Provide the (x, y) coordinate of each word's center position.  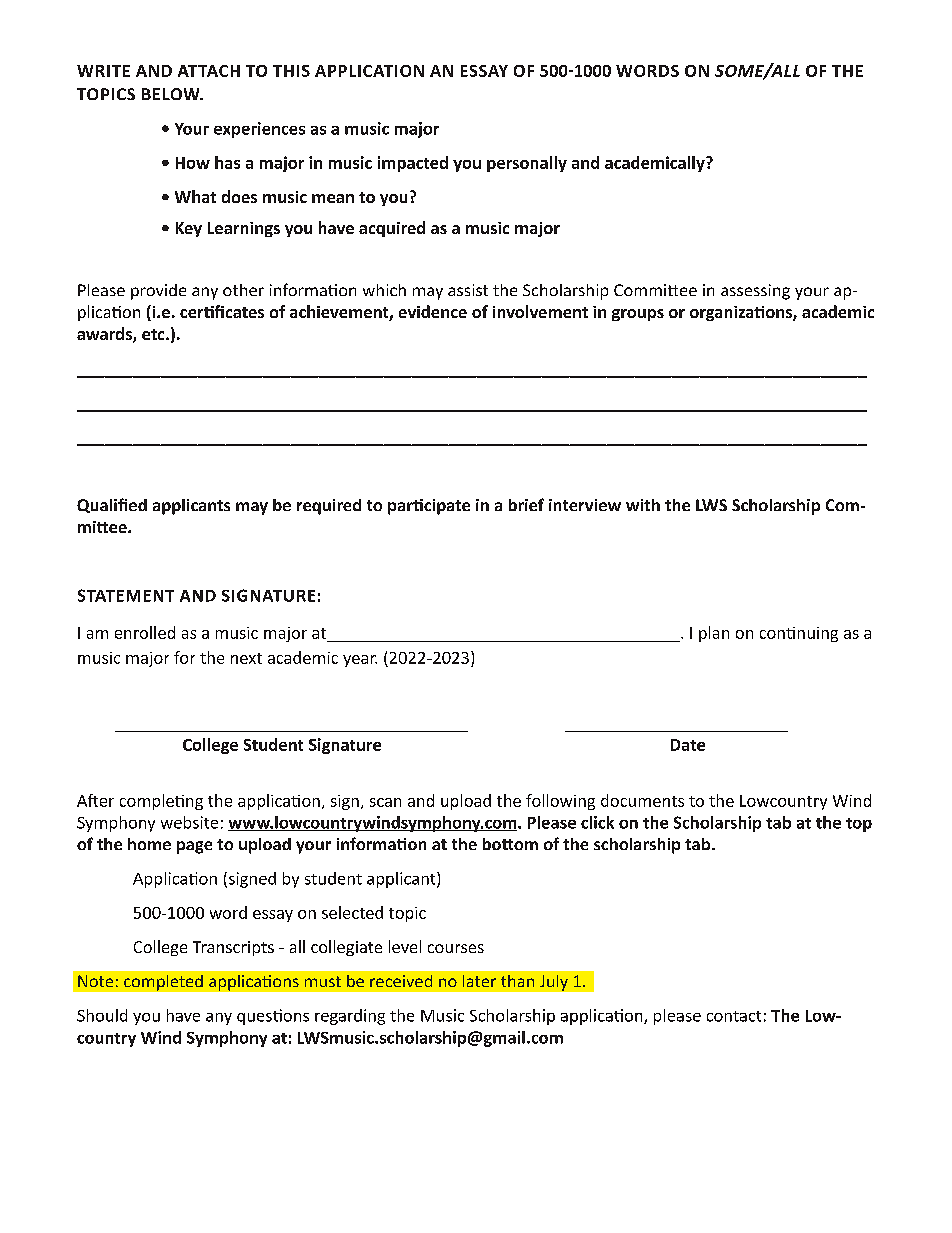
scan (385, 802)
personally (527, 164)
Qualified (112, 505)
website (189, 822)
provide (158, 292)
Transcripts (233, 948)
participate (429, 507)
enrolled (145, 632)
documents (642, 800)
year (360, 661)
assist (468, 290)
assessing (755, 292)
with (643, 505)
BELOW (172, 94)
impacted (413, 164)
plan (714, 634)
